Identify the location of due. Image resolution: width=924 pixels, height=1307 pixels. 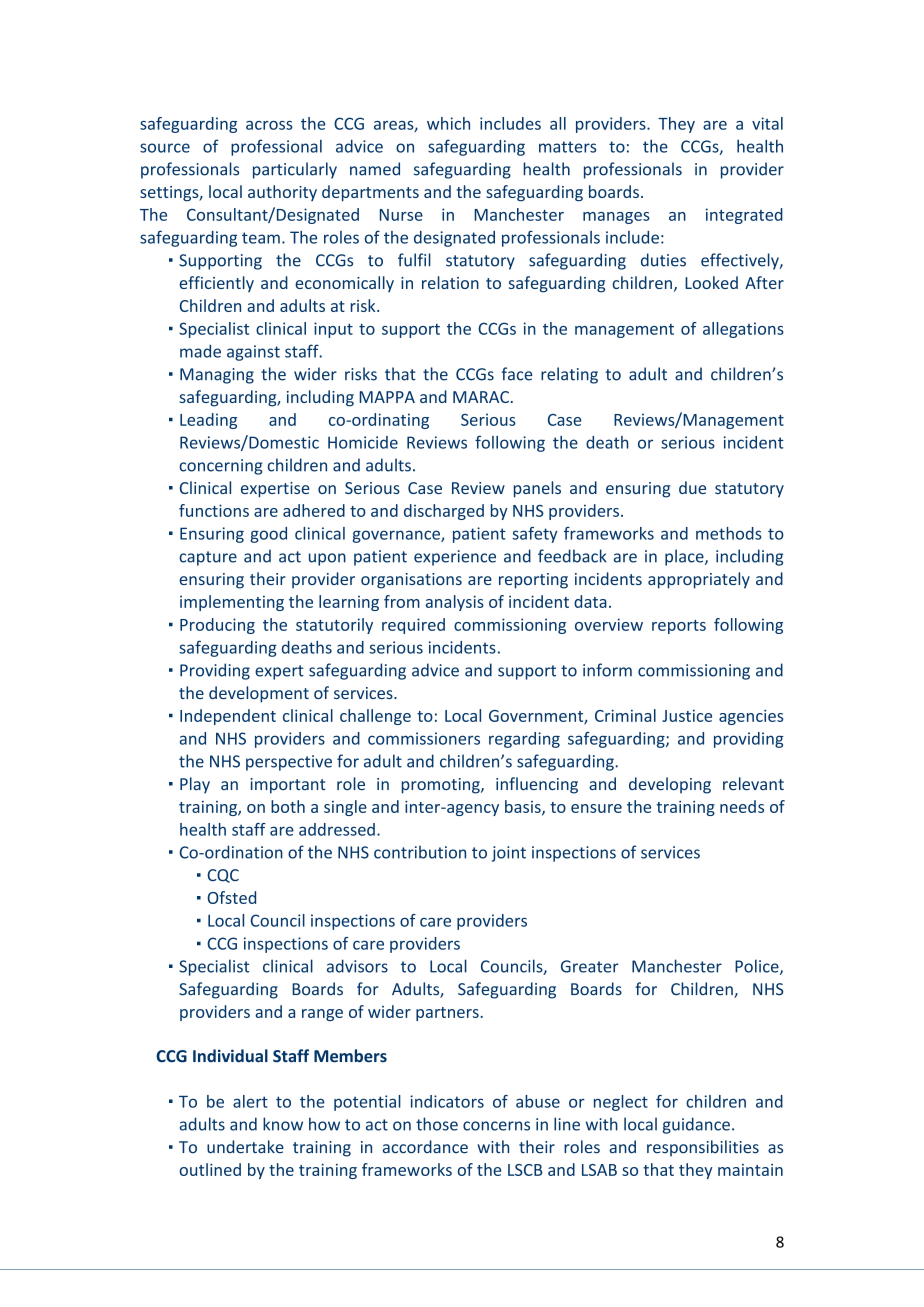
(692, 487).
